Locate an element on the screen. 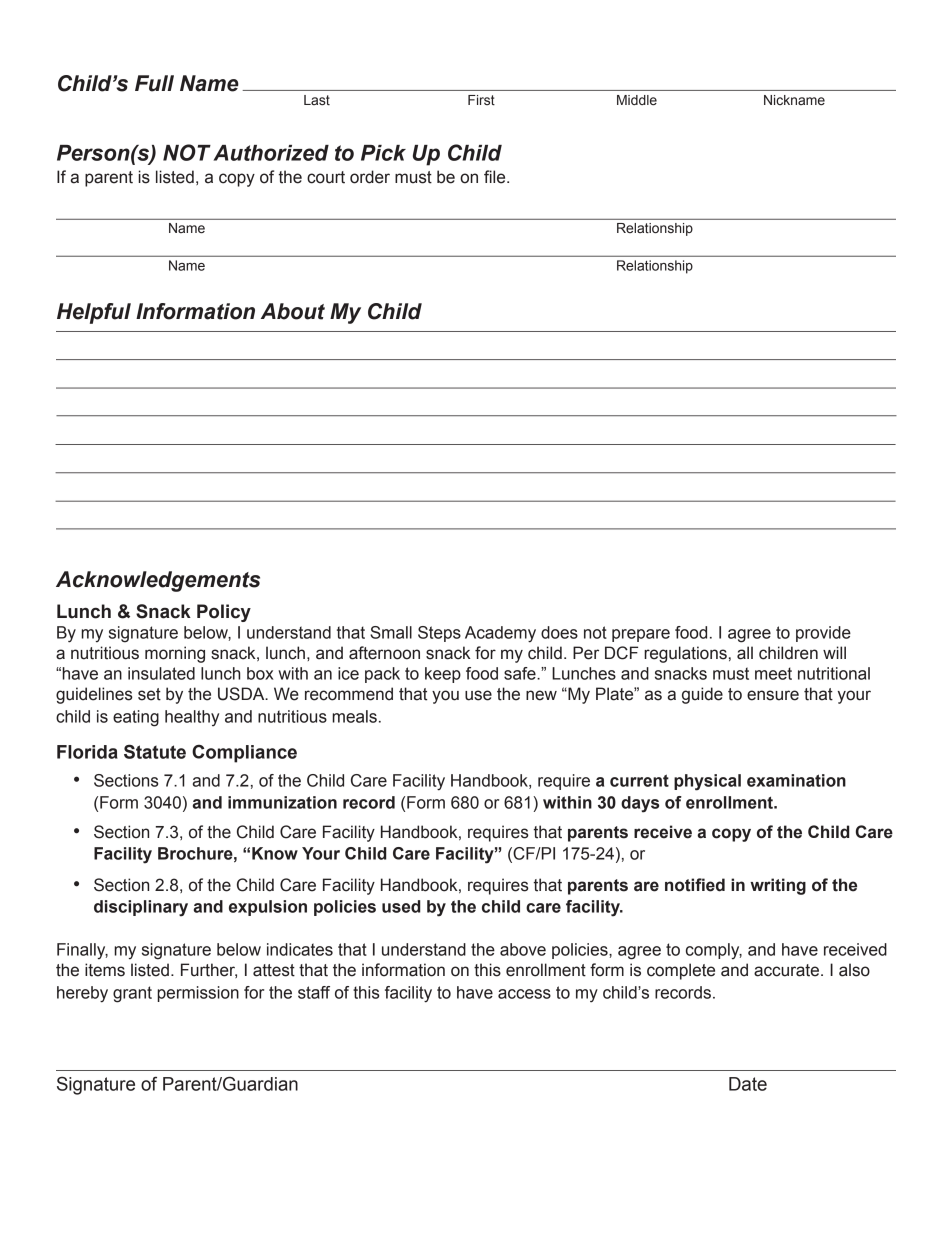  provide is located at coordinates (823, 634).
